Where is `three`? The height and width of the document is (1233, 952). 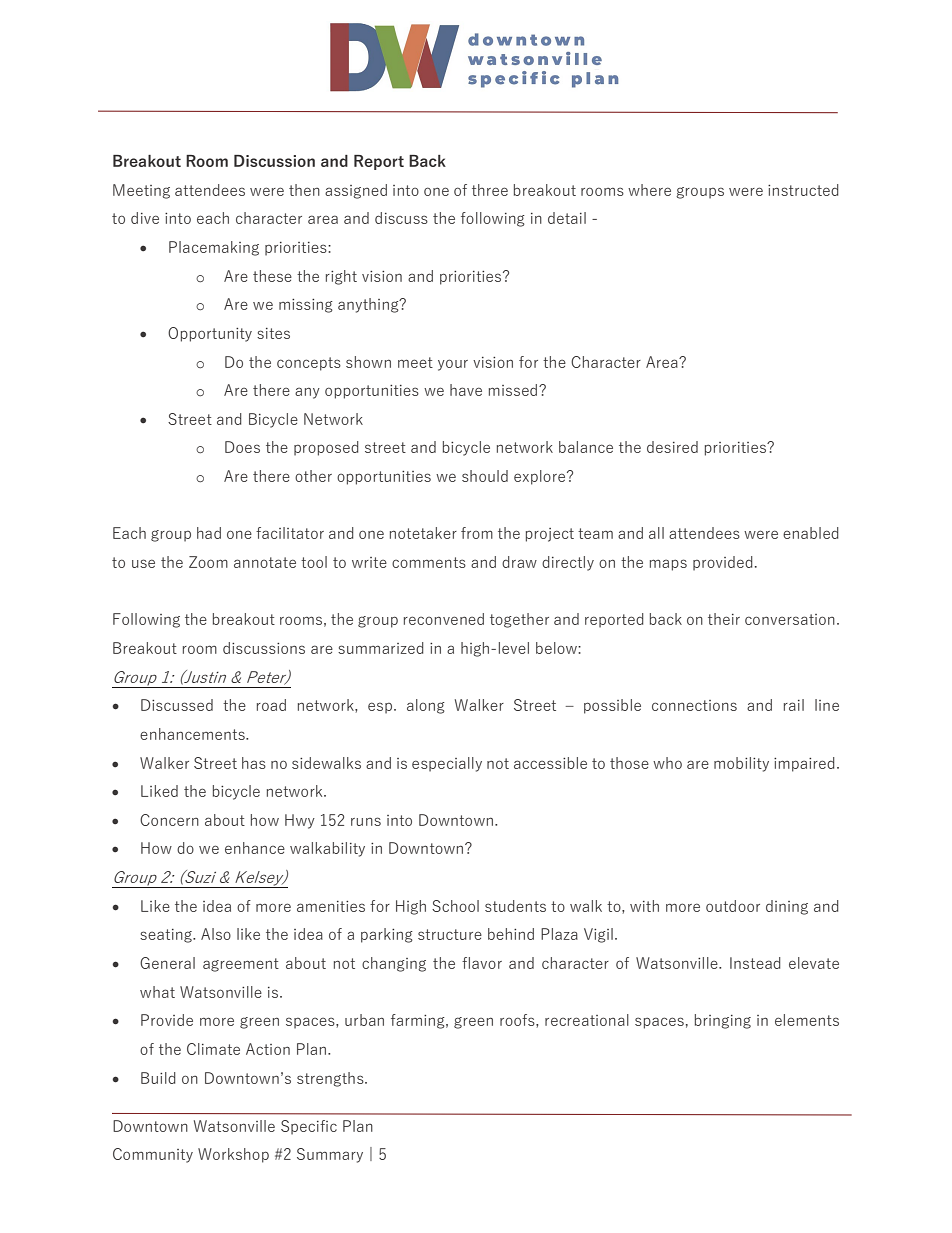 three is located at coordinates (490, 190).
